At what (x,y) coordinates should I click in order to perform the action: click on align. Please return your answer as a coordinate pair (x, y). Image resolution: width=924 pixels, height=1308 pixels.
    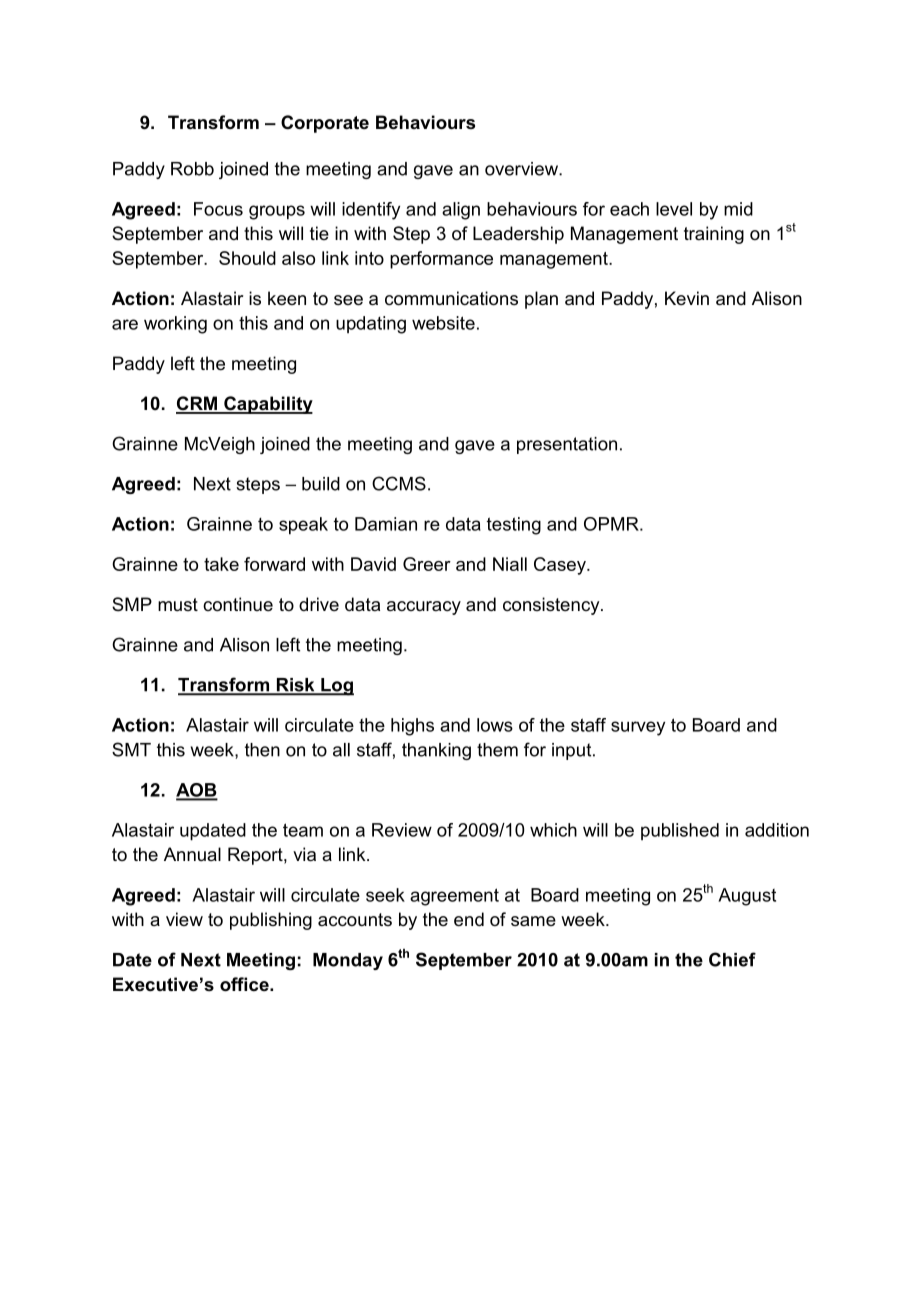
    Looking at the image, I should click on (461, 211).
